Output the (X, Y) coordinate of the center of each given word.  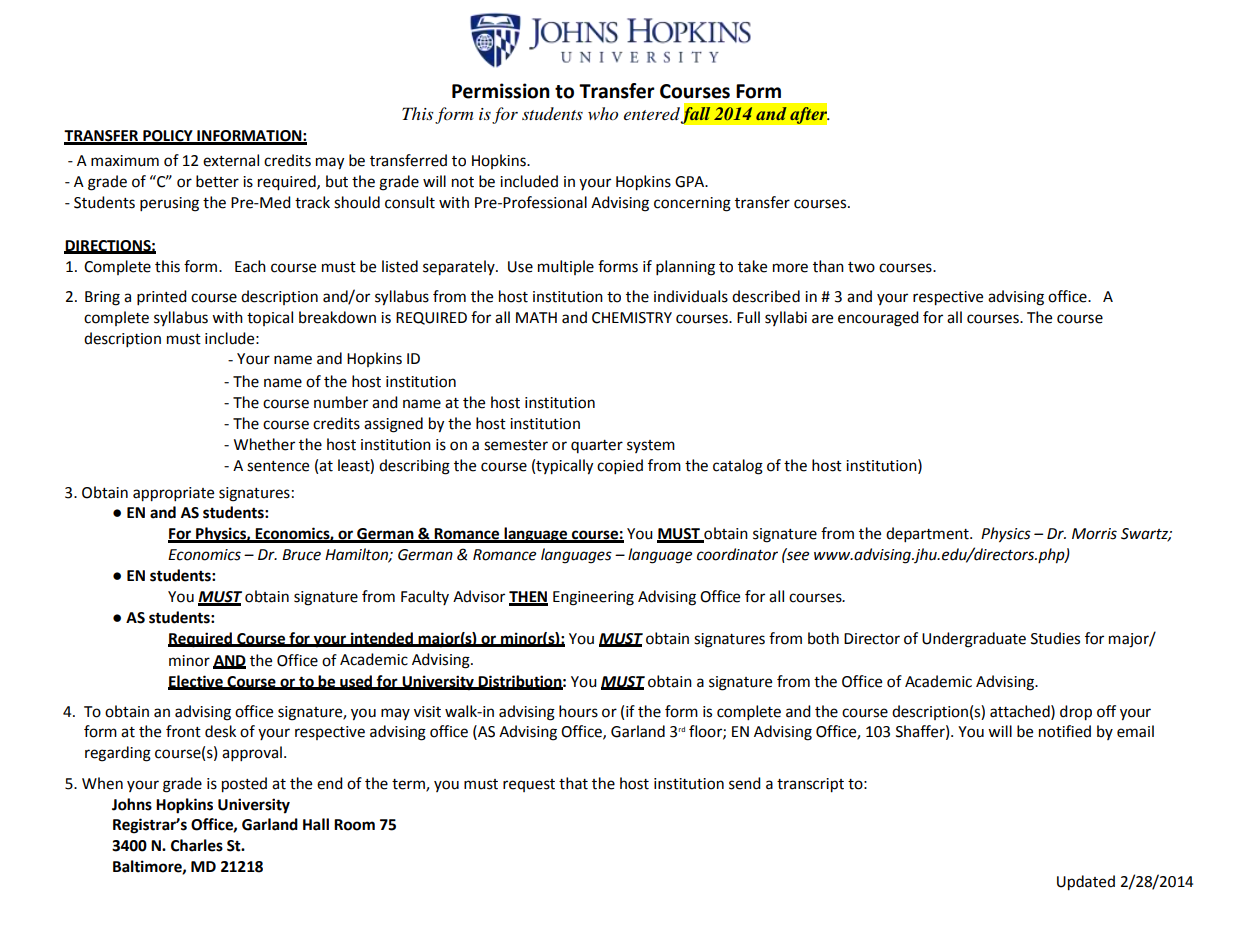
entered (652, 115)
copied (620, 467)
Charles (197, 845)
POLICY (168, 137)
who (603, 114)
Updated (1086, 883)
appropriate (173, 494)
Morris (1094, 534)
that (573, 783)
